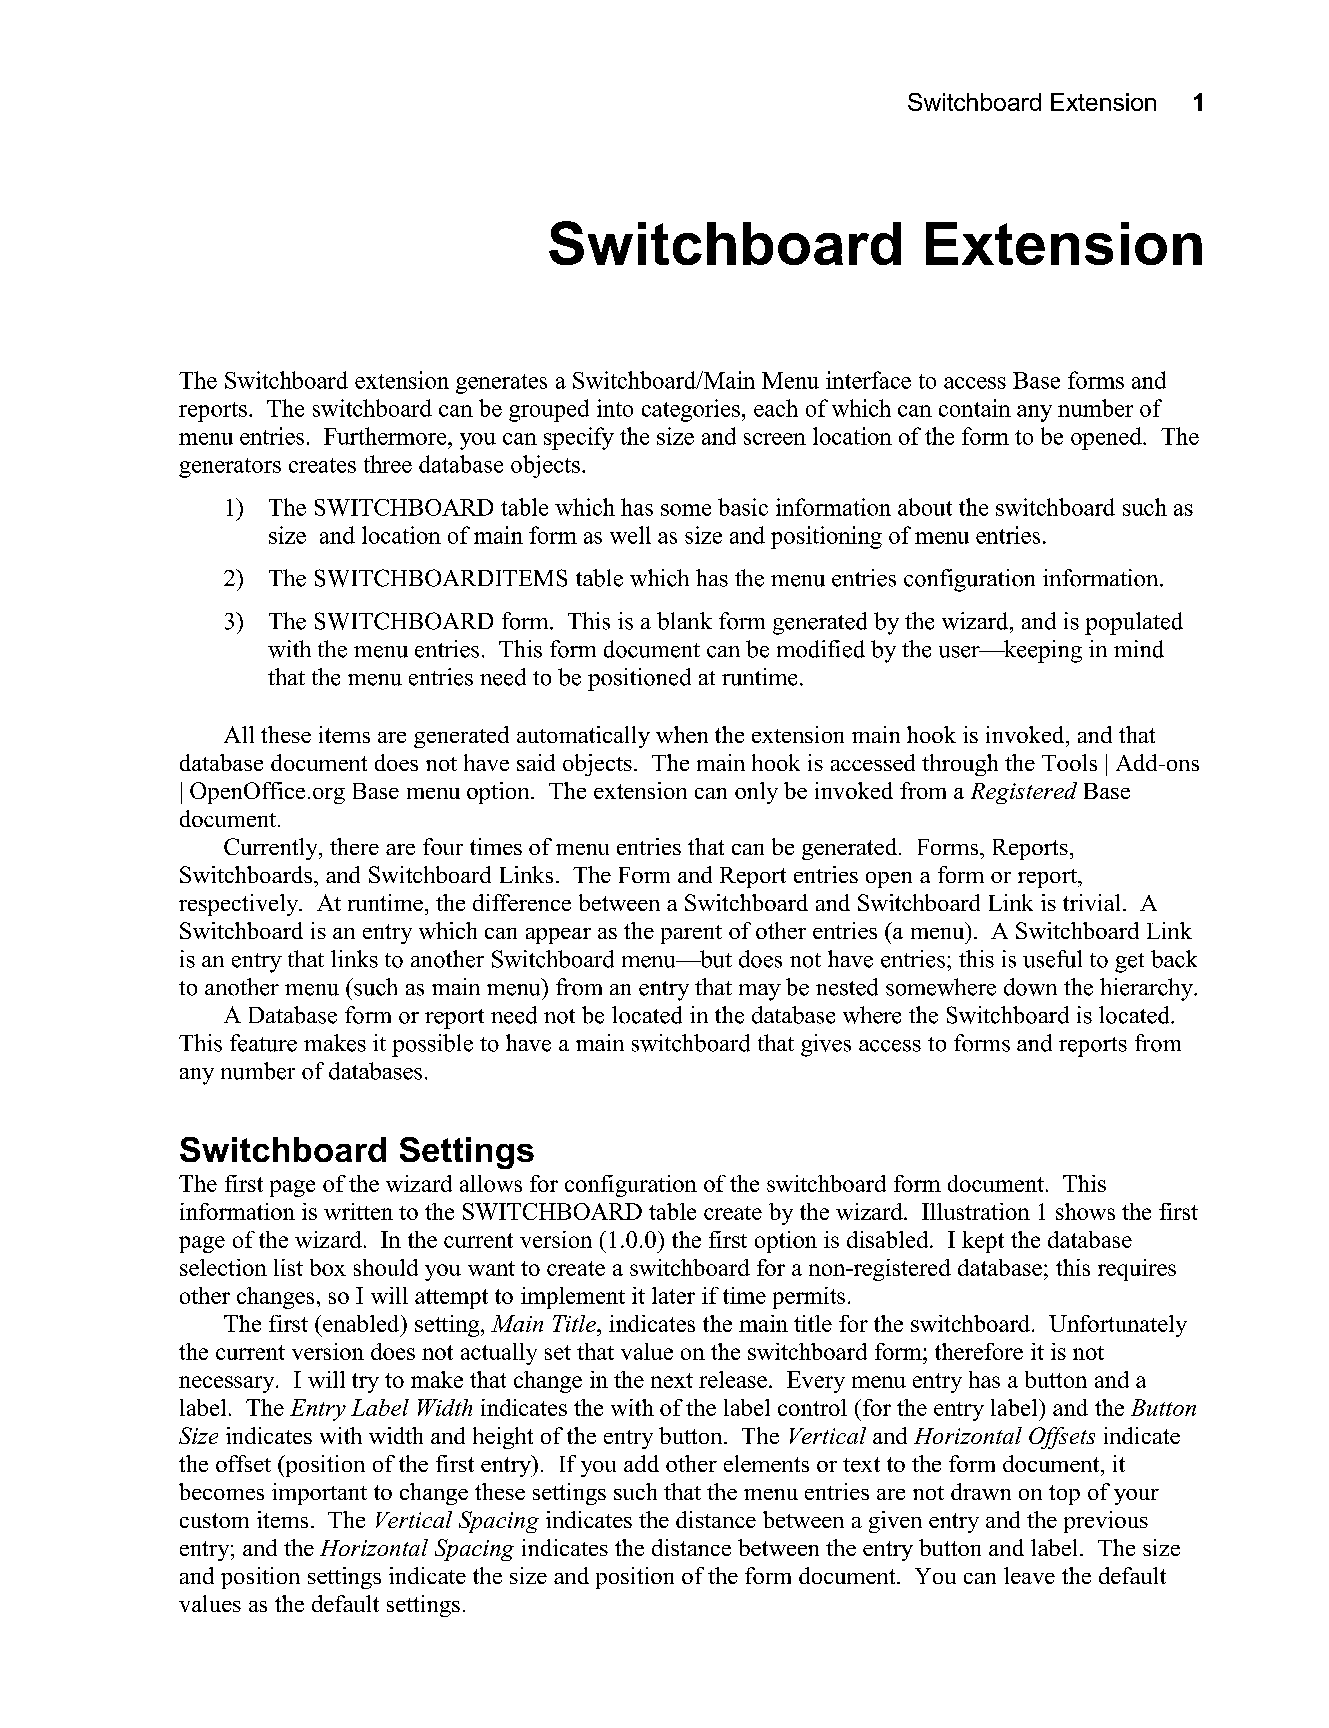 Image resolution: width=1329 pixels, height=1728 pixels. I want to click on trivial, so click(1091, 902).
